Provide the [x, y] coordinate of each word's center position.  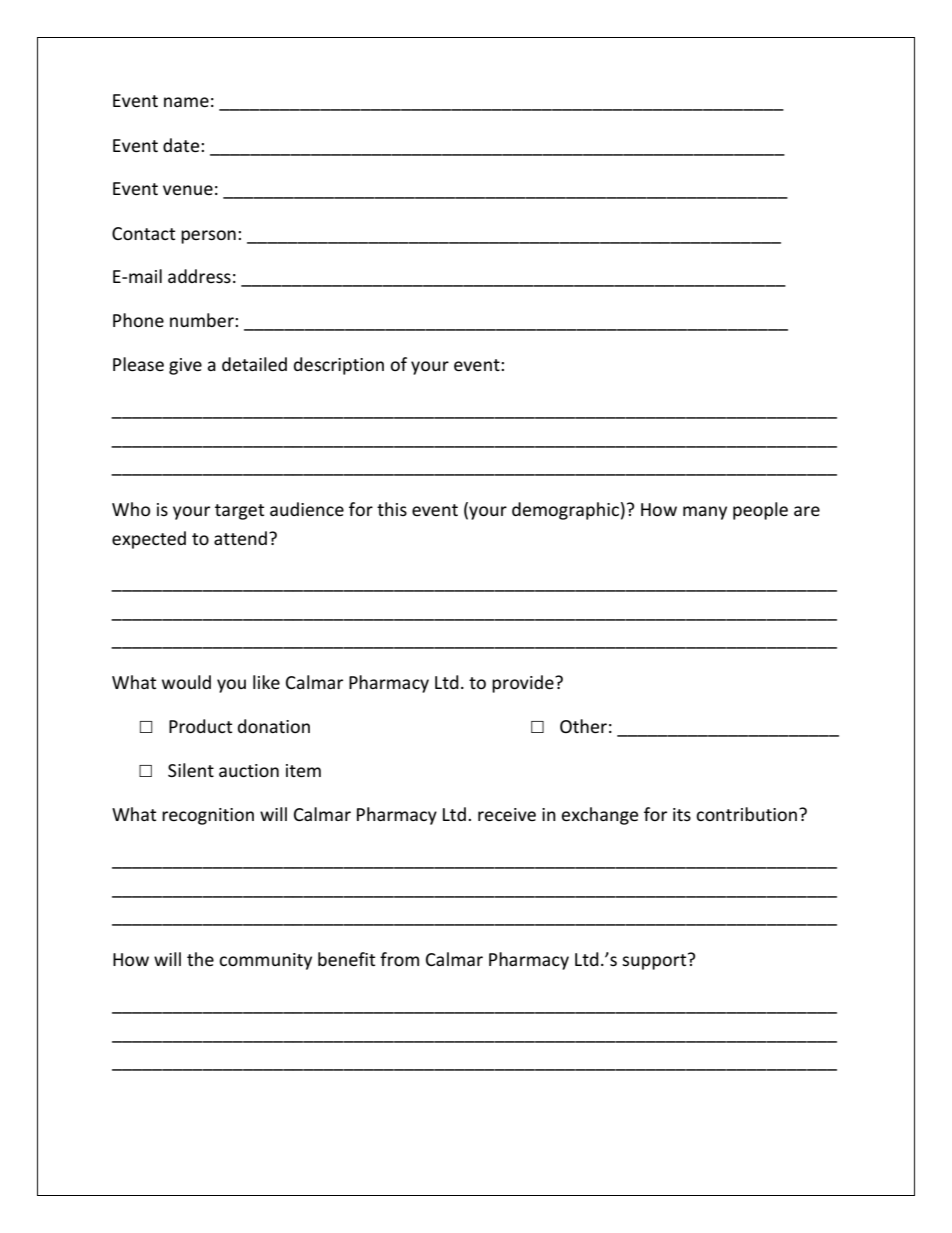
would [186, 682]
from [399, 959]
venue [188, 190]
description [339, 366]
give [185, 366]
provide [524, 684]
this [392, 509]
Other [583, 726]
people [760, 511]
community [265, 961]
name [186, 102]
